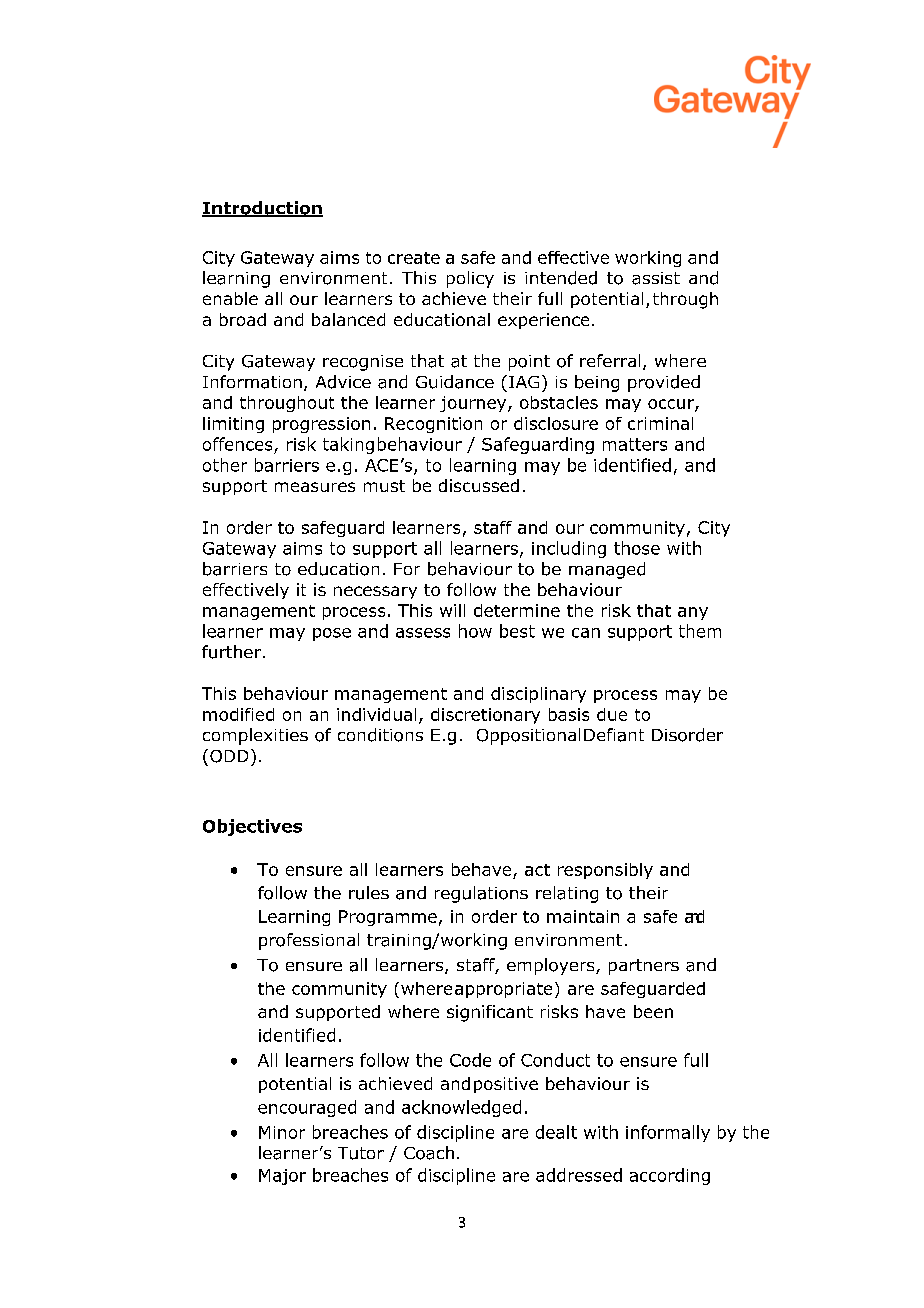 This document has height=1308, width=924. I want to click on Minor, so click(282, 1132).
